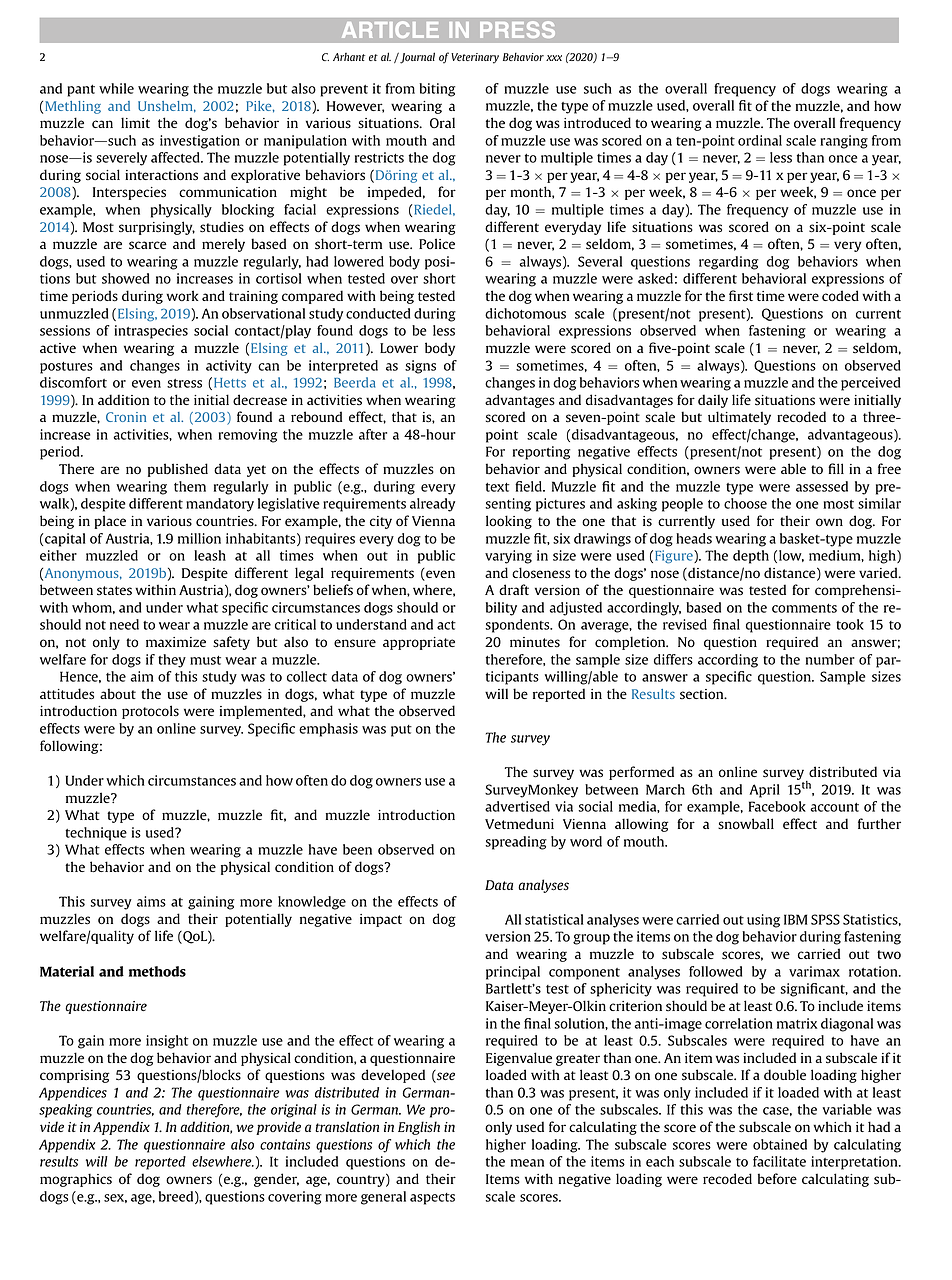  I want to click on published, so click(178, 470).
